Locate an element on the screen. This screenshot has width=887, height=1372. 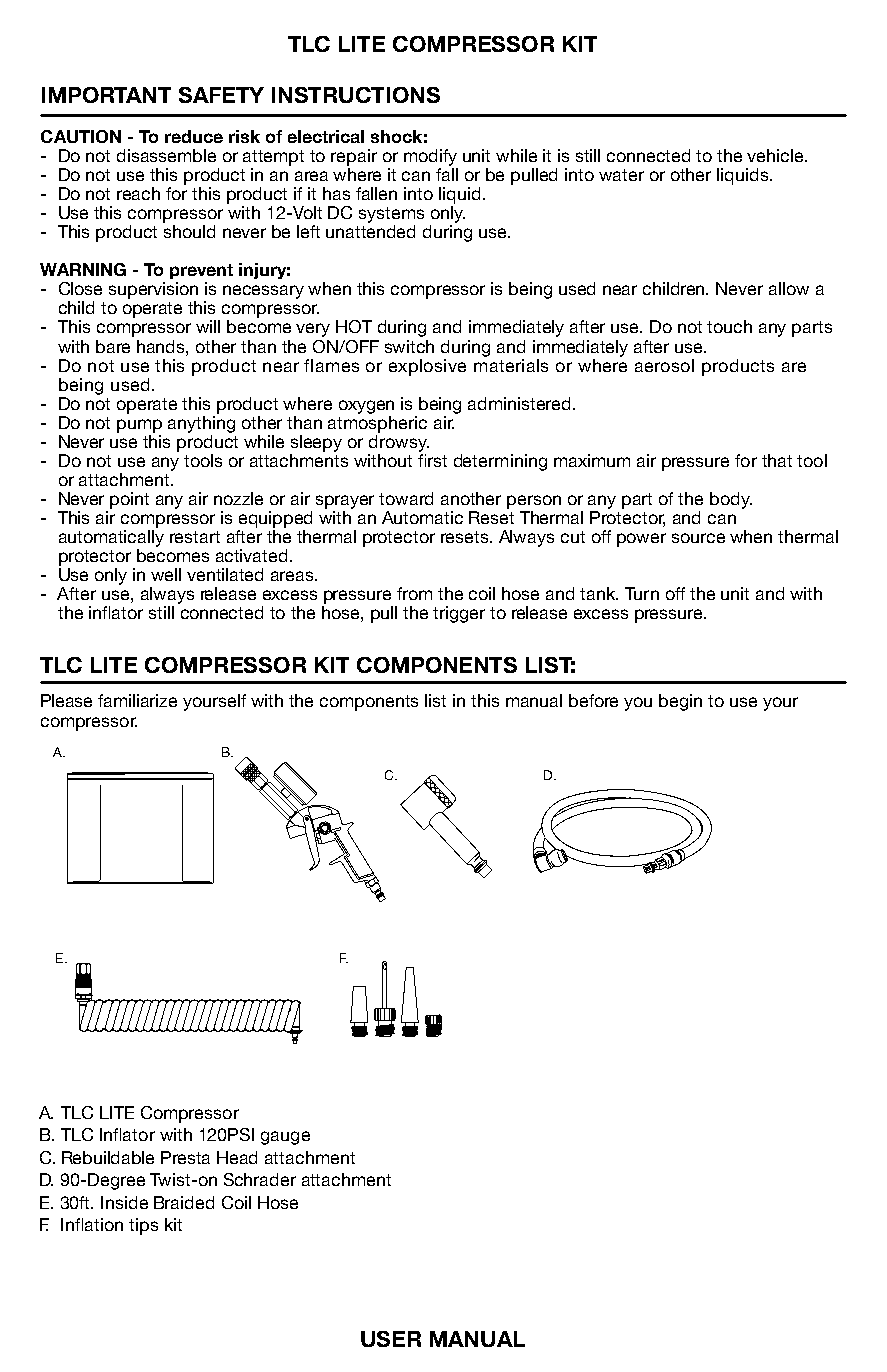
gauge is located at coordinates (285, 1138).
